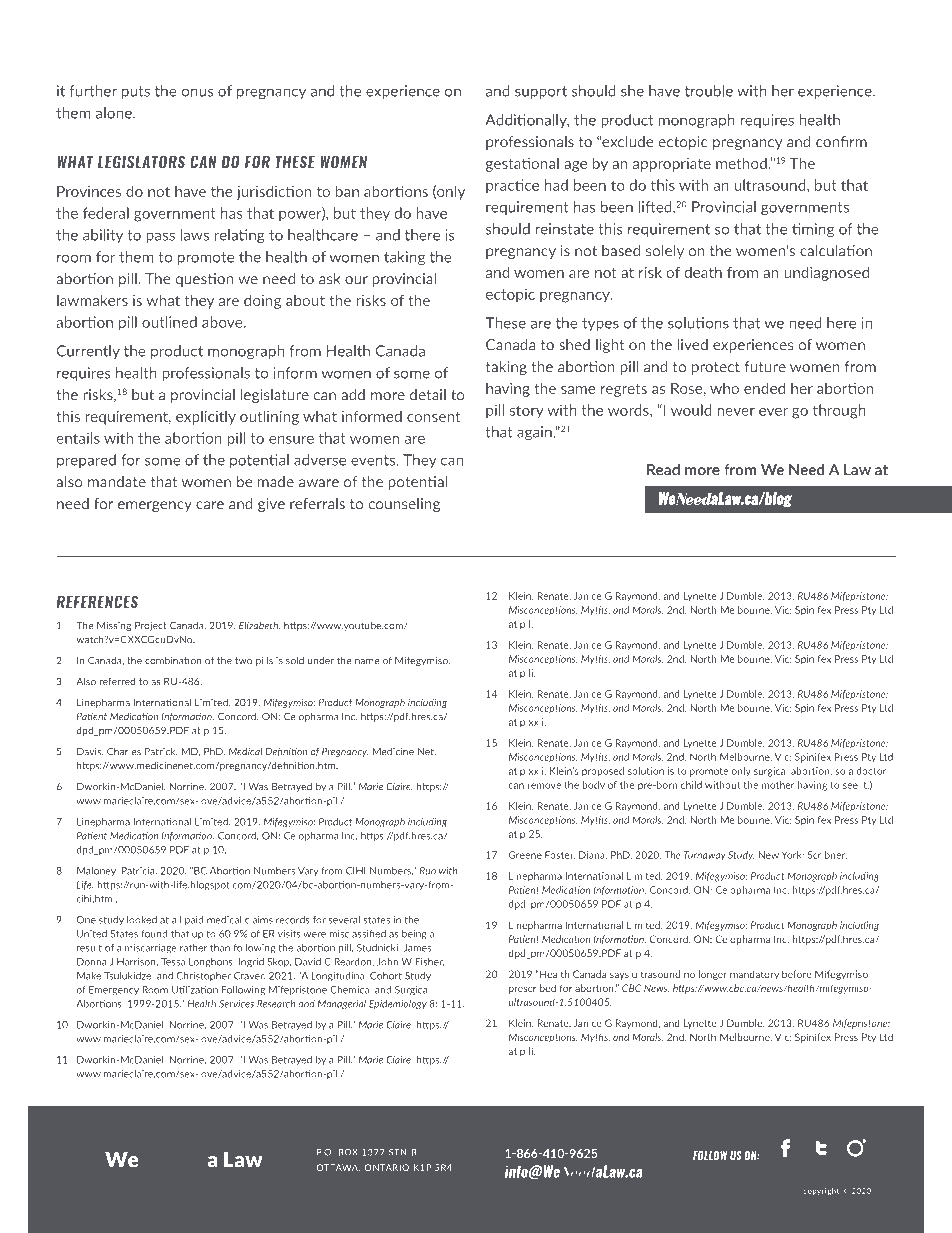 The width and height of the screenshot is (952, 1233). Describe the element at coordinates (765, 367) in the screenshot. I see `future` at that location.
